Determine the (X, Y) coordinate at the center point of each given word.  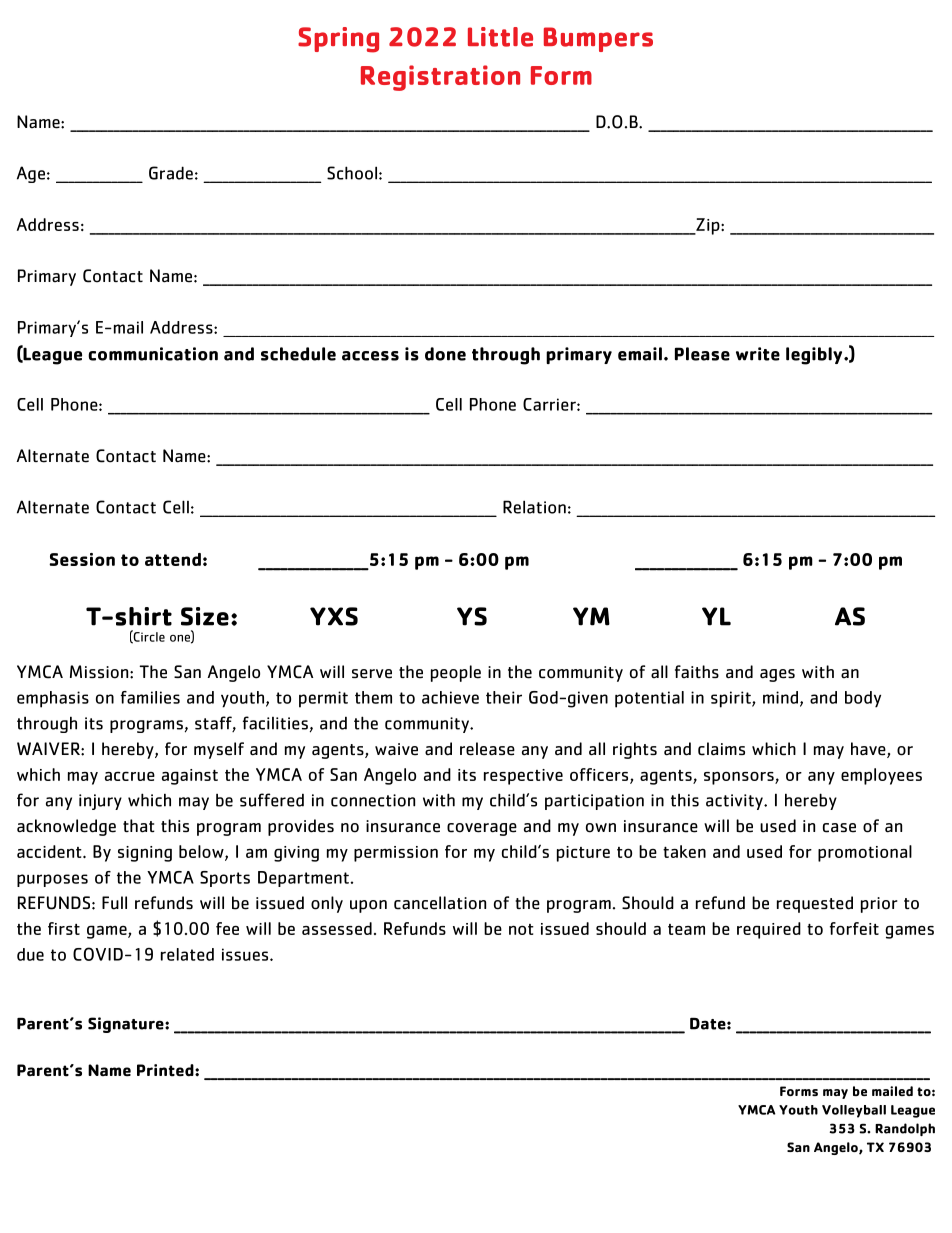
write (758, 354)
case (839, 828)
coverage (482, 829)
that (139, 826)
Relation (534, 507)
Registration (440, 78)
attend (173, 559)
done (445, 354)
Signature (127, 1025)
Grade (171, 173)
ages (777, 675)
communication (153, 354)
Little (500, 37)
